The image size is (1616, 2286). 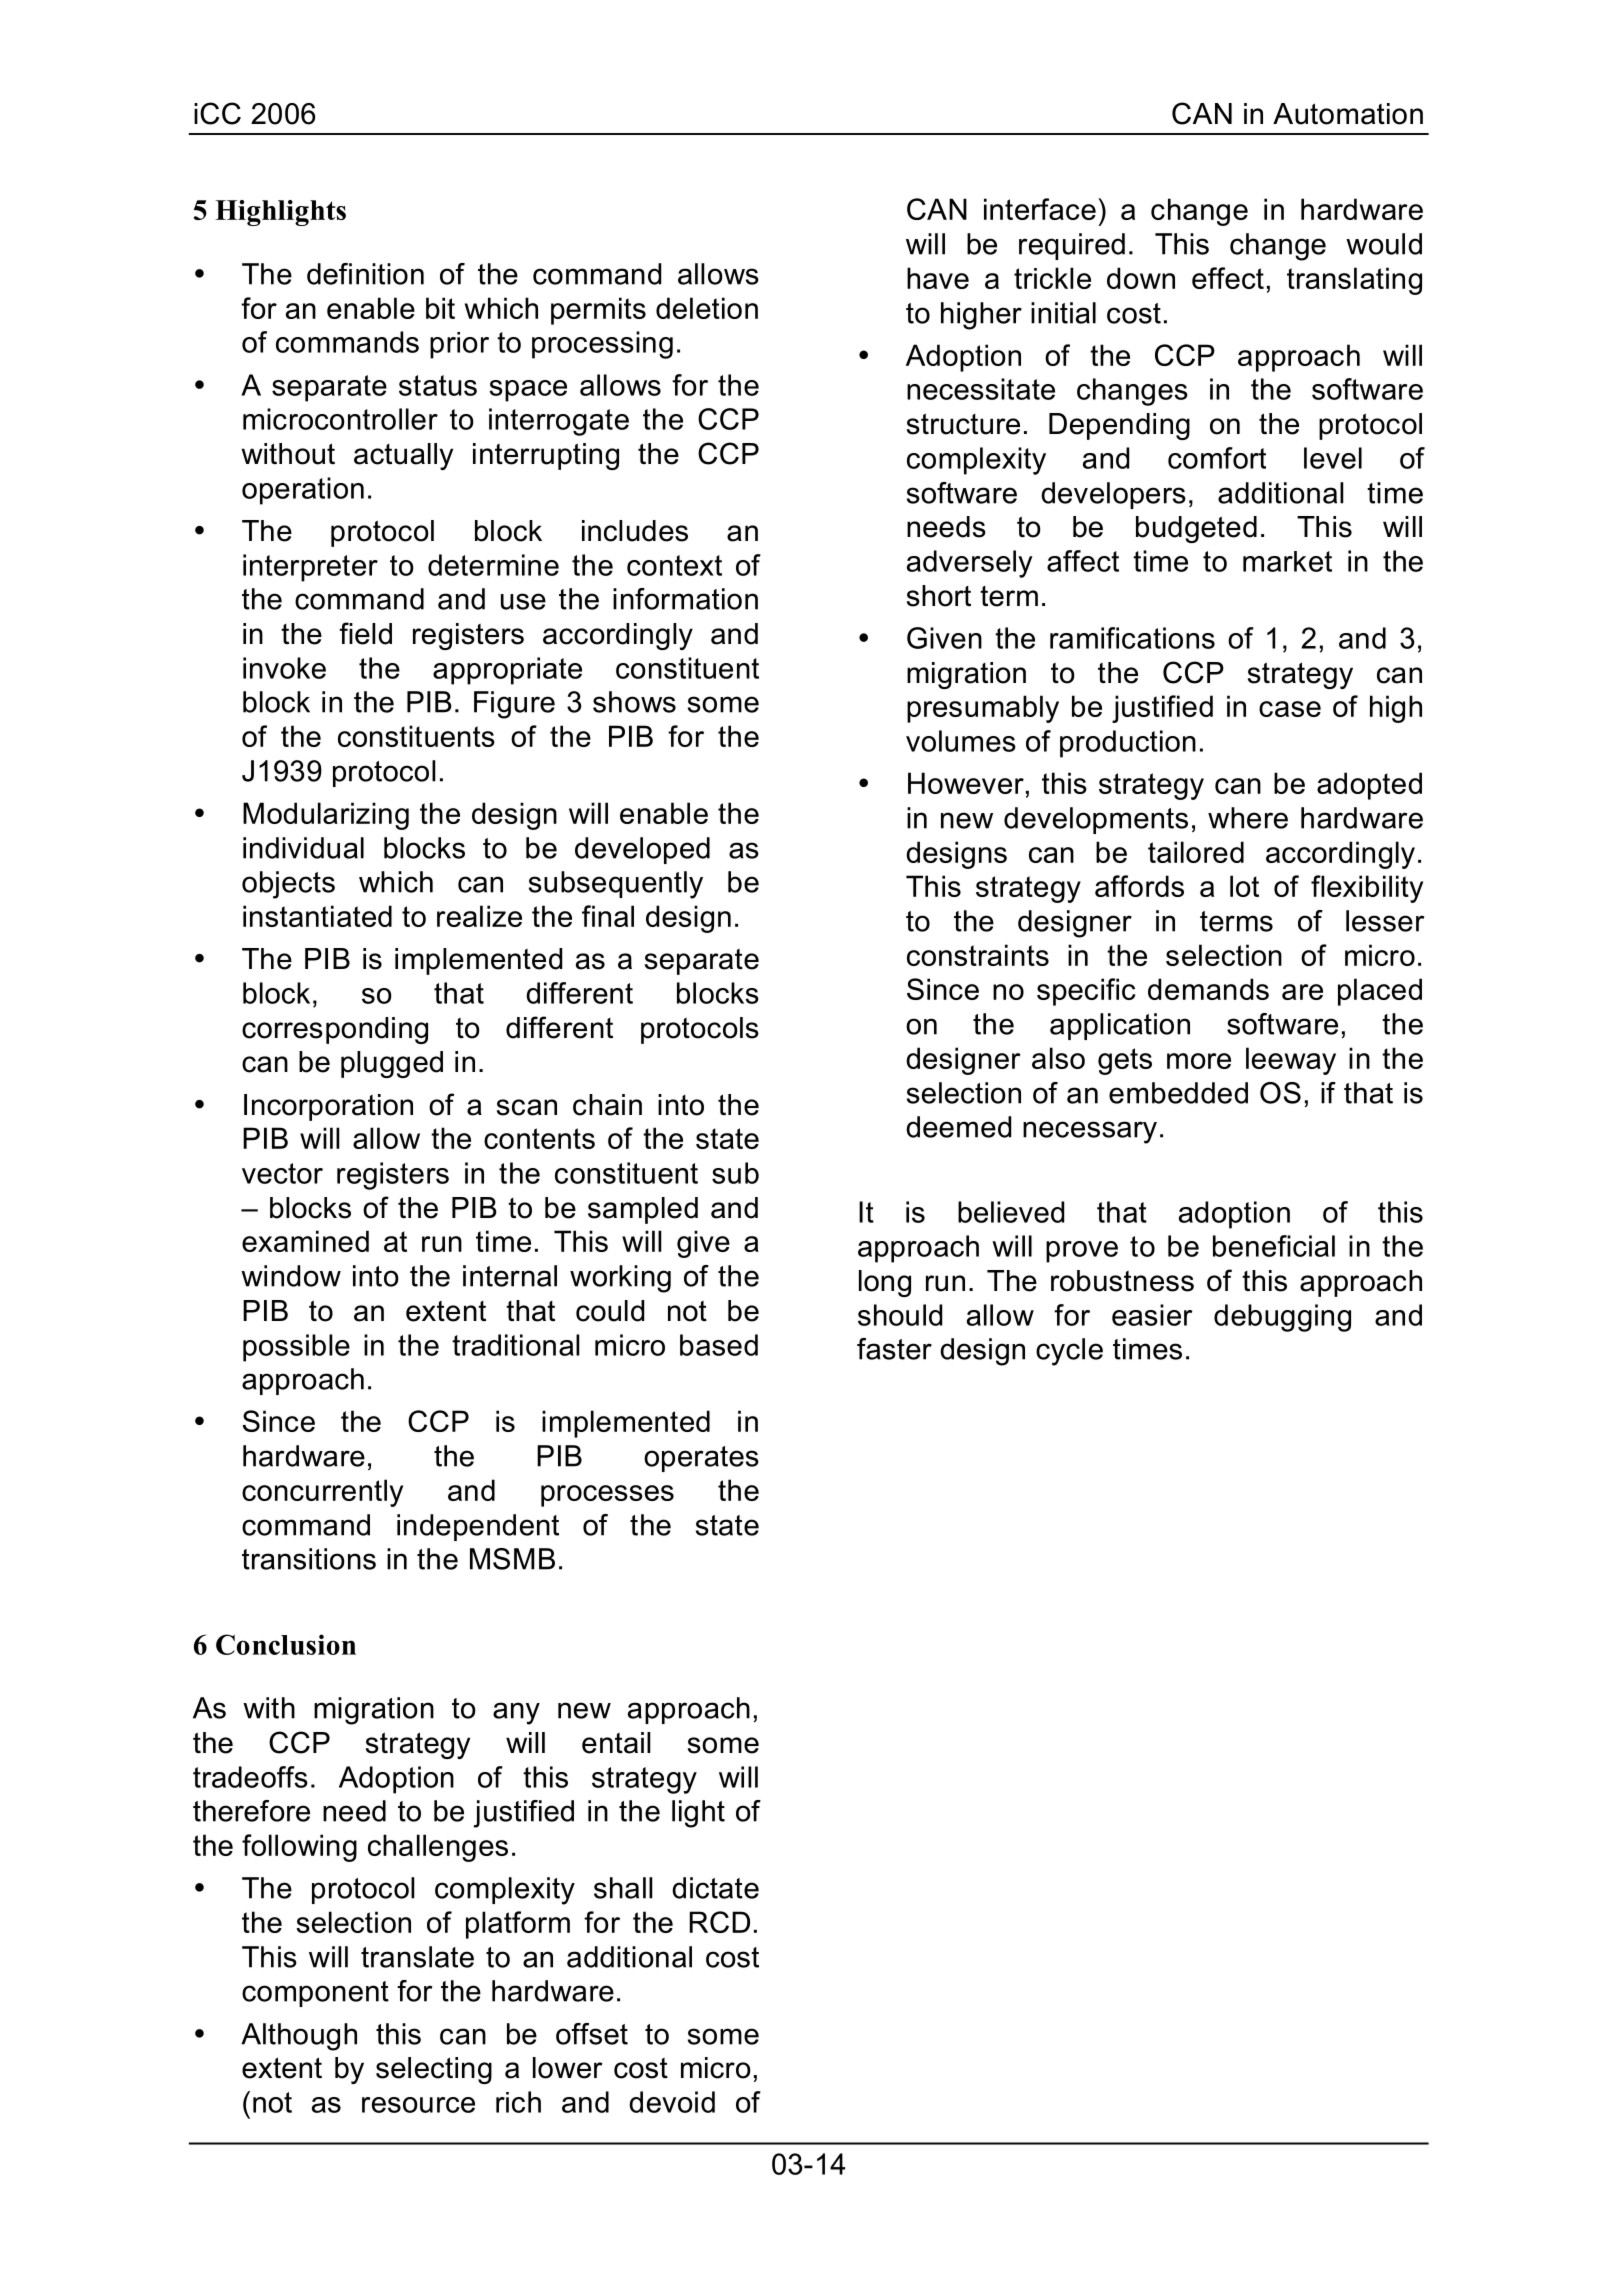 I want to click on selecting, so click(x=434, y=2070).
